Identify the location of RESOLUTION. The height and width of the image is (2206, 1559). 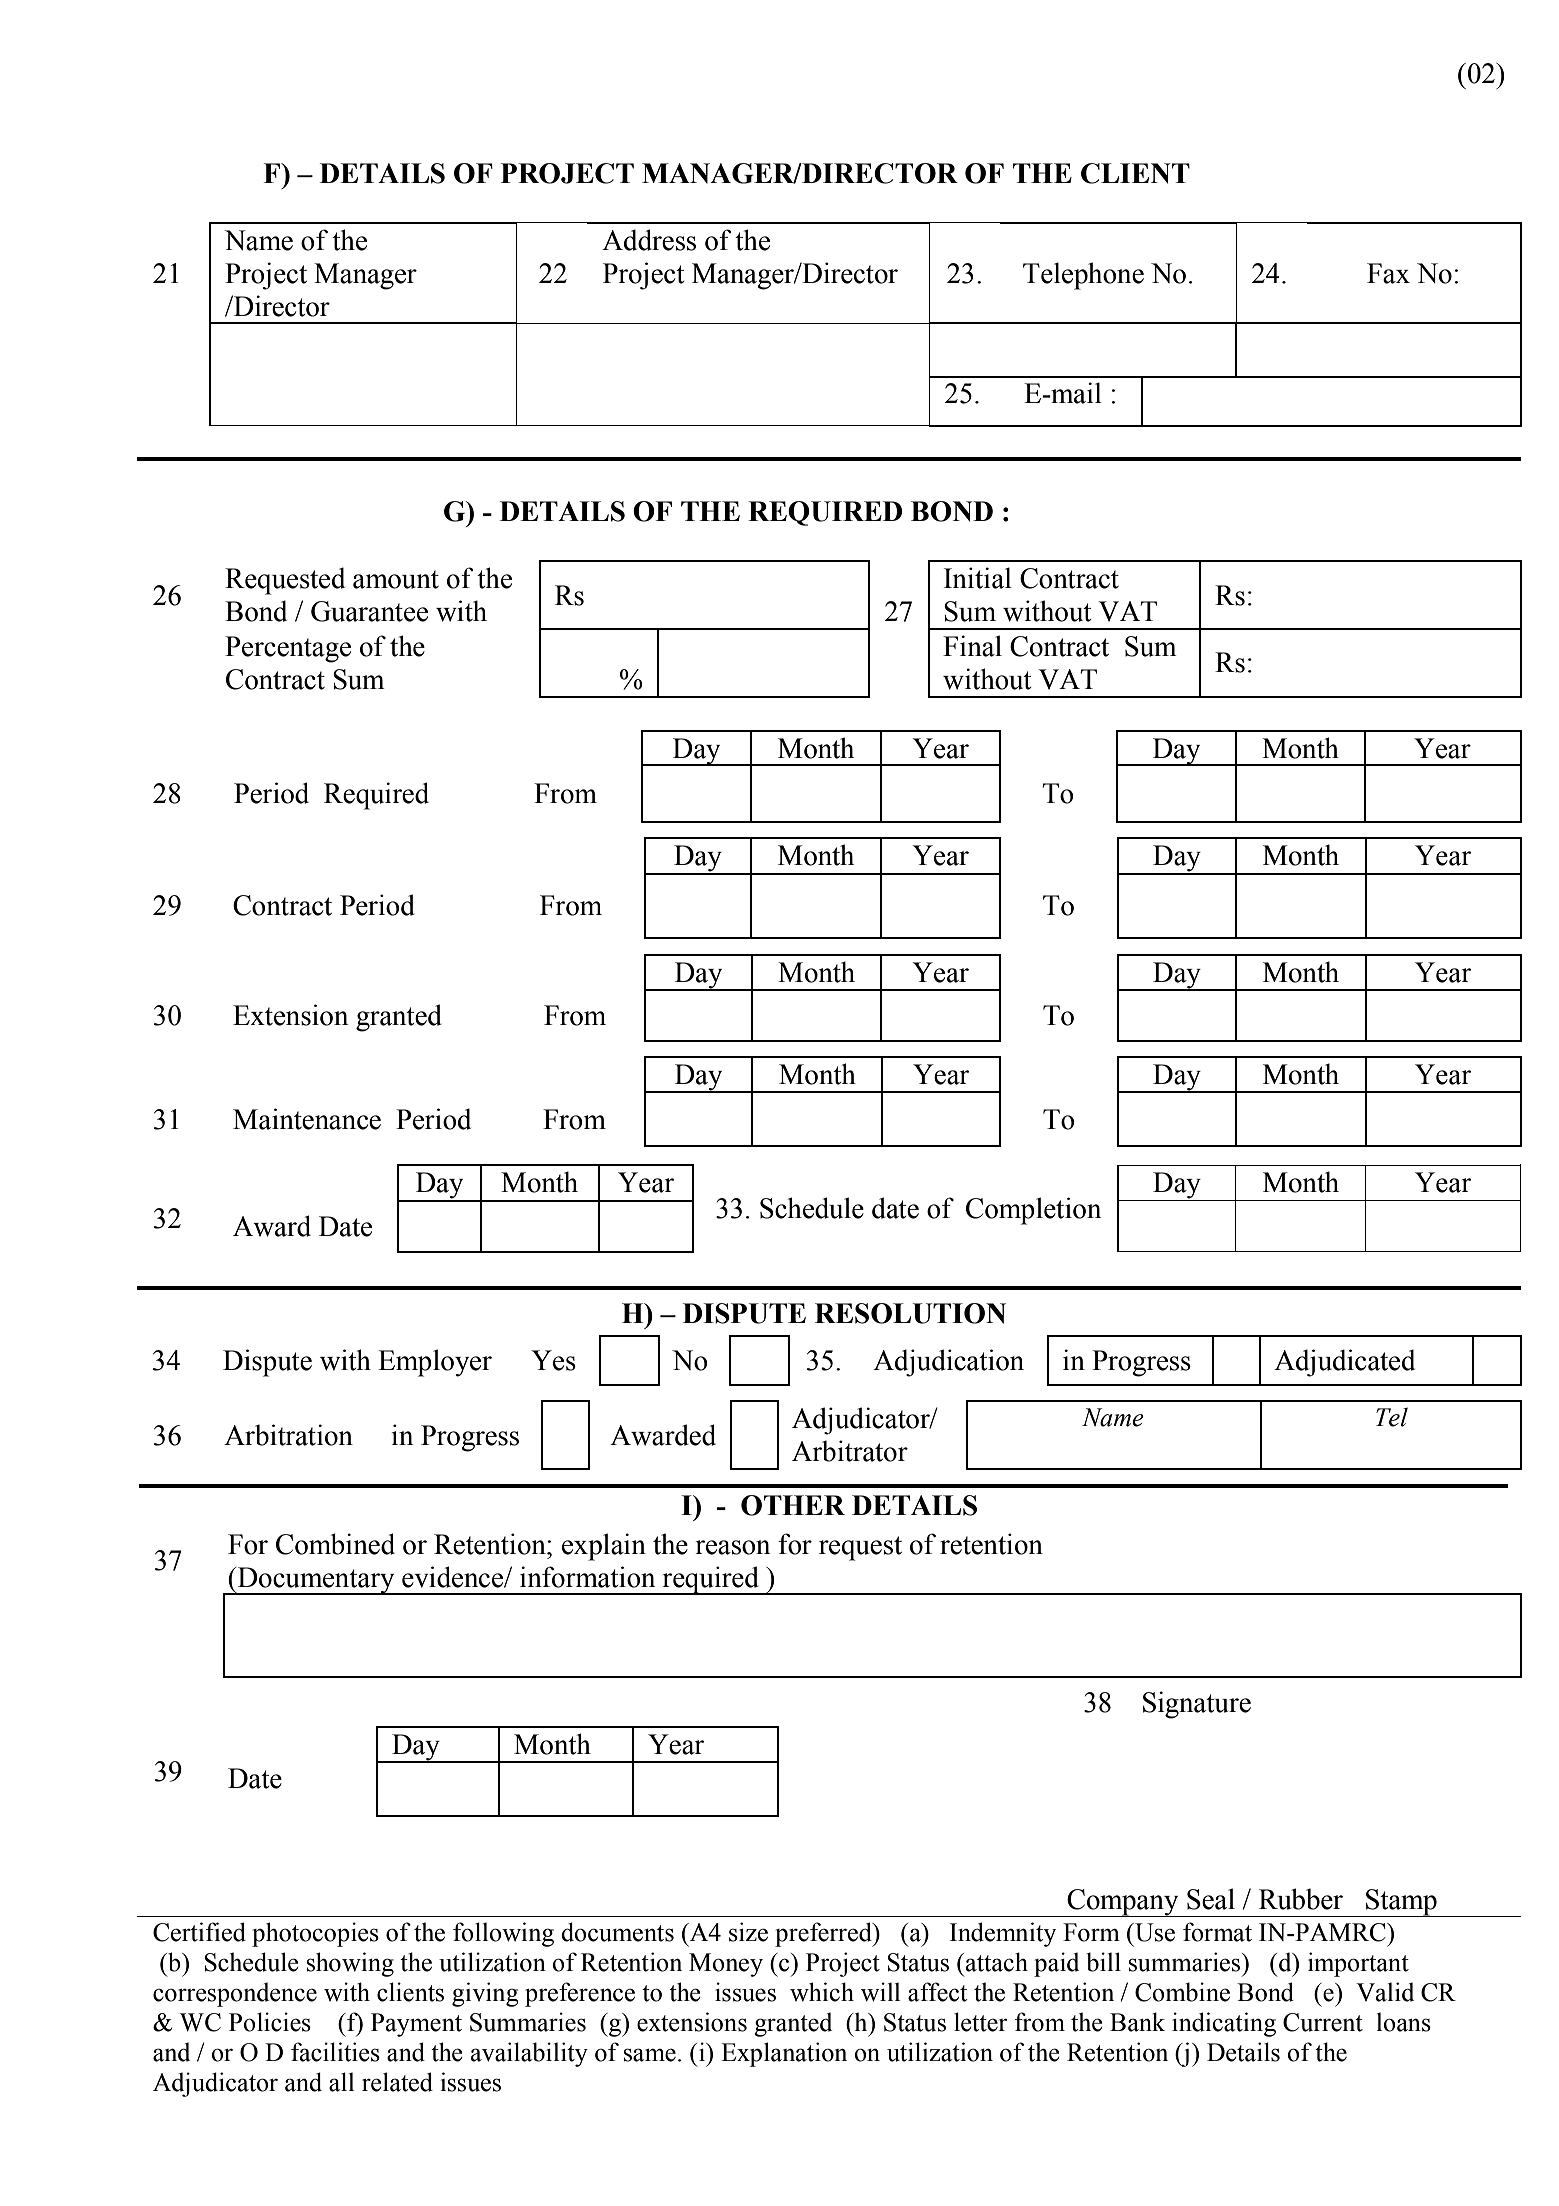
(910, 1313).
